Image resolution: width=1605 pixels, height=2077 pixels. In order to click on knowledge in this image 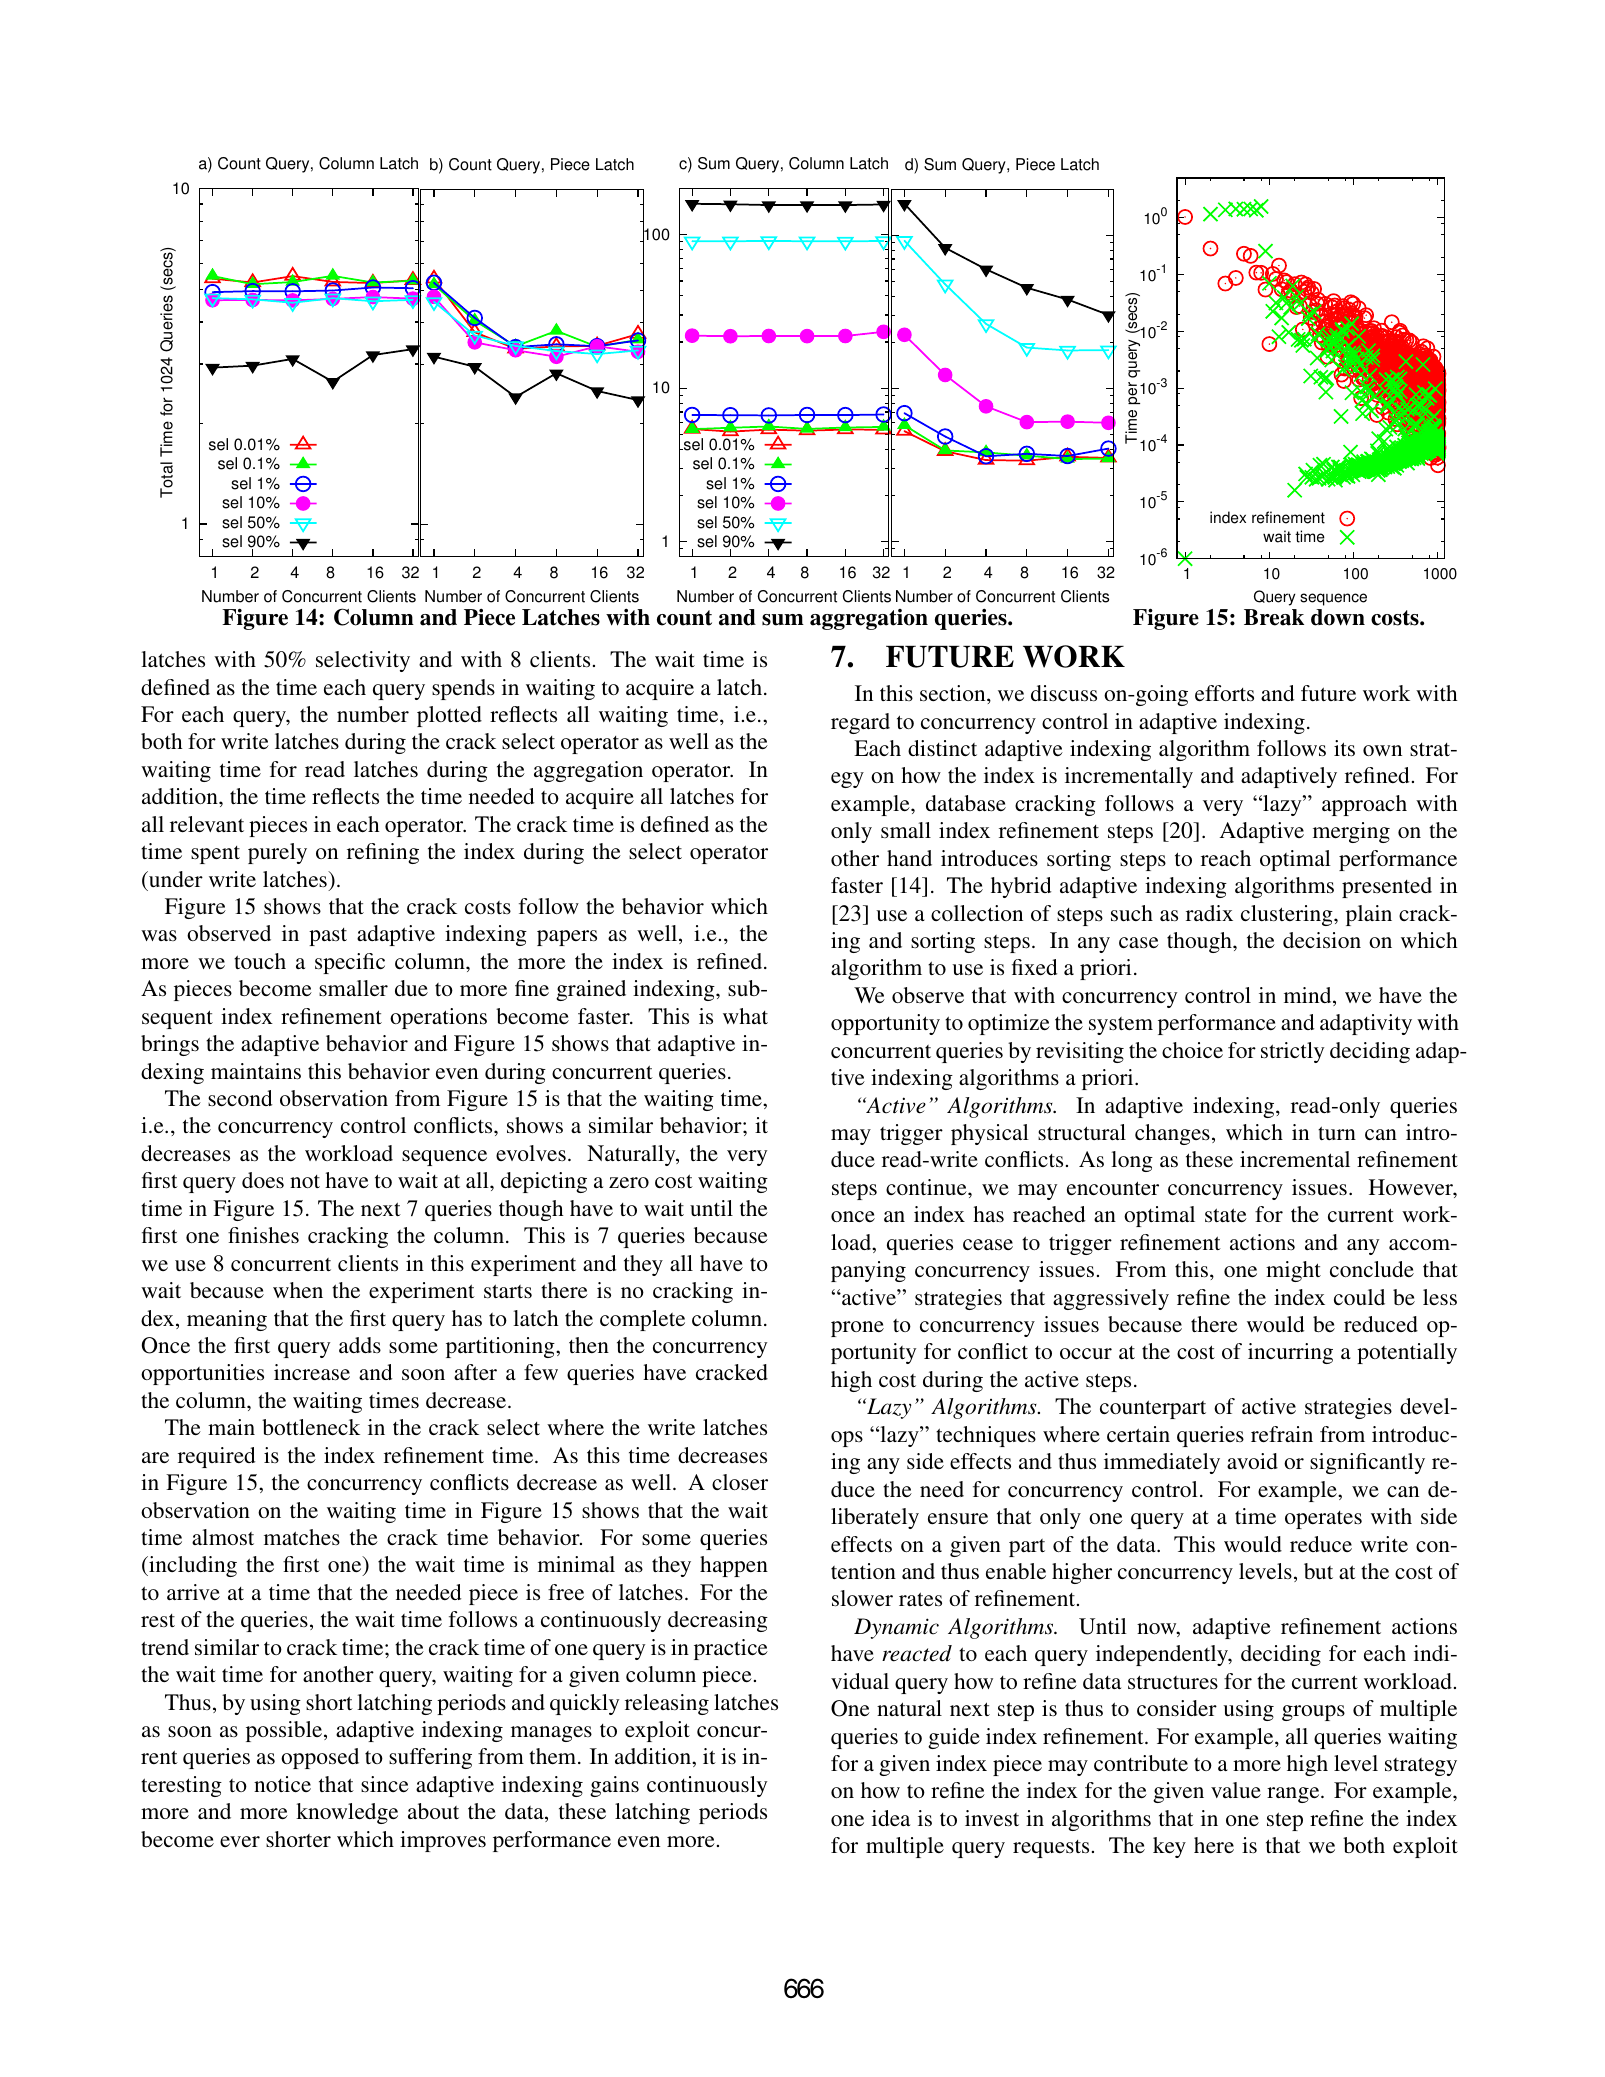, I will do `click(347, 1813)`.
